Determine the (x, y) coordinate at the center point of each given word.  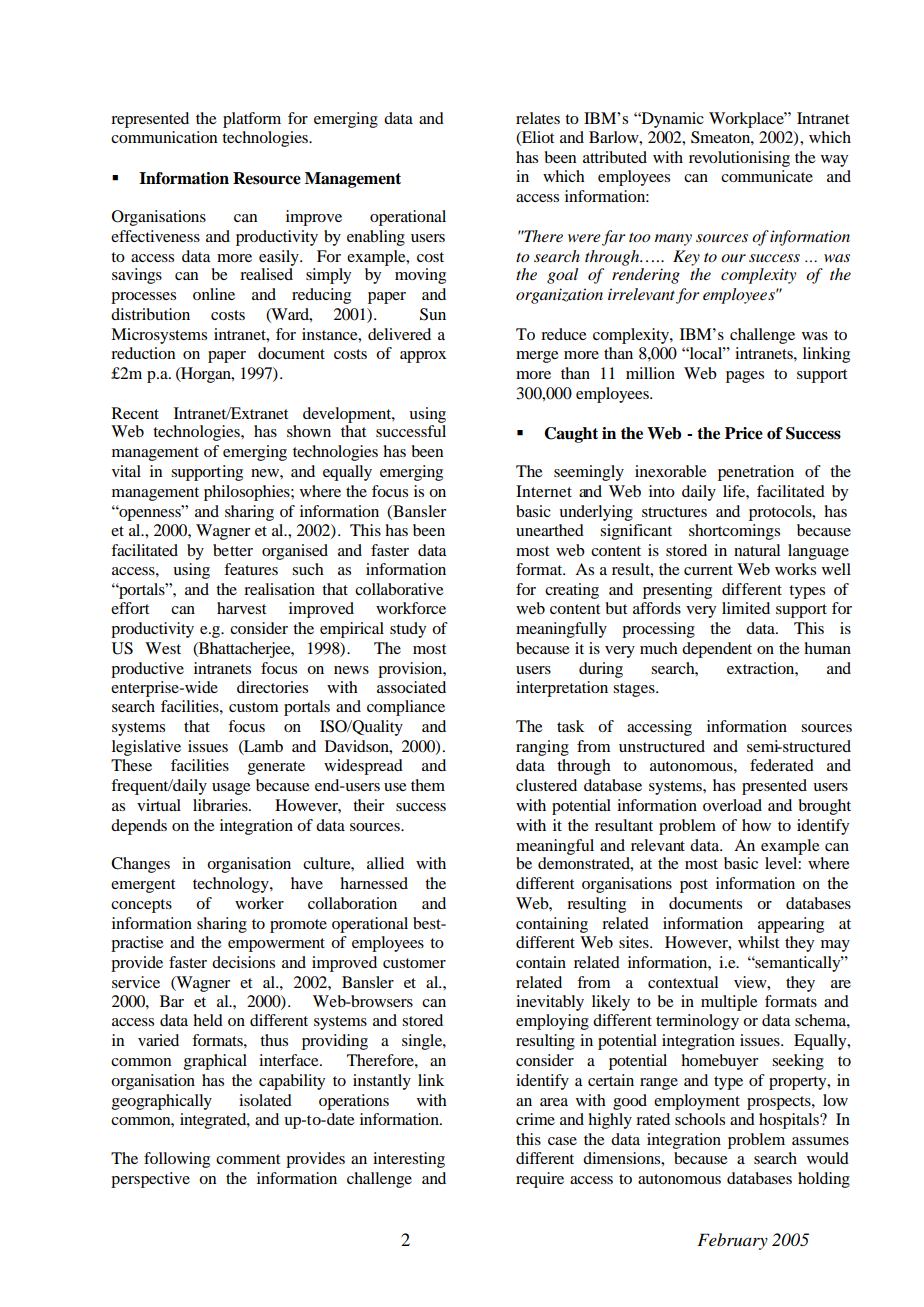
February (732, 1241)
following (177, 1160)
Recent (135, 413)
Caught (571, 435)
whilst (758, 942)
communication (164, 137)
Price (744, 433)
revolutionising (739, 159)
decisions (243, 962)
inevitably (550, 1003)
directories (272, 687)
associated (411, 687)
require (540, 1180)
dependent (717, 650)
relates (538, 118)
